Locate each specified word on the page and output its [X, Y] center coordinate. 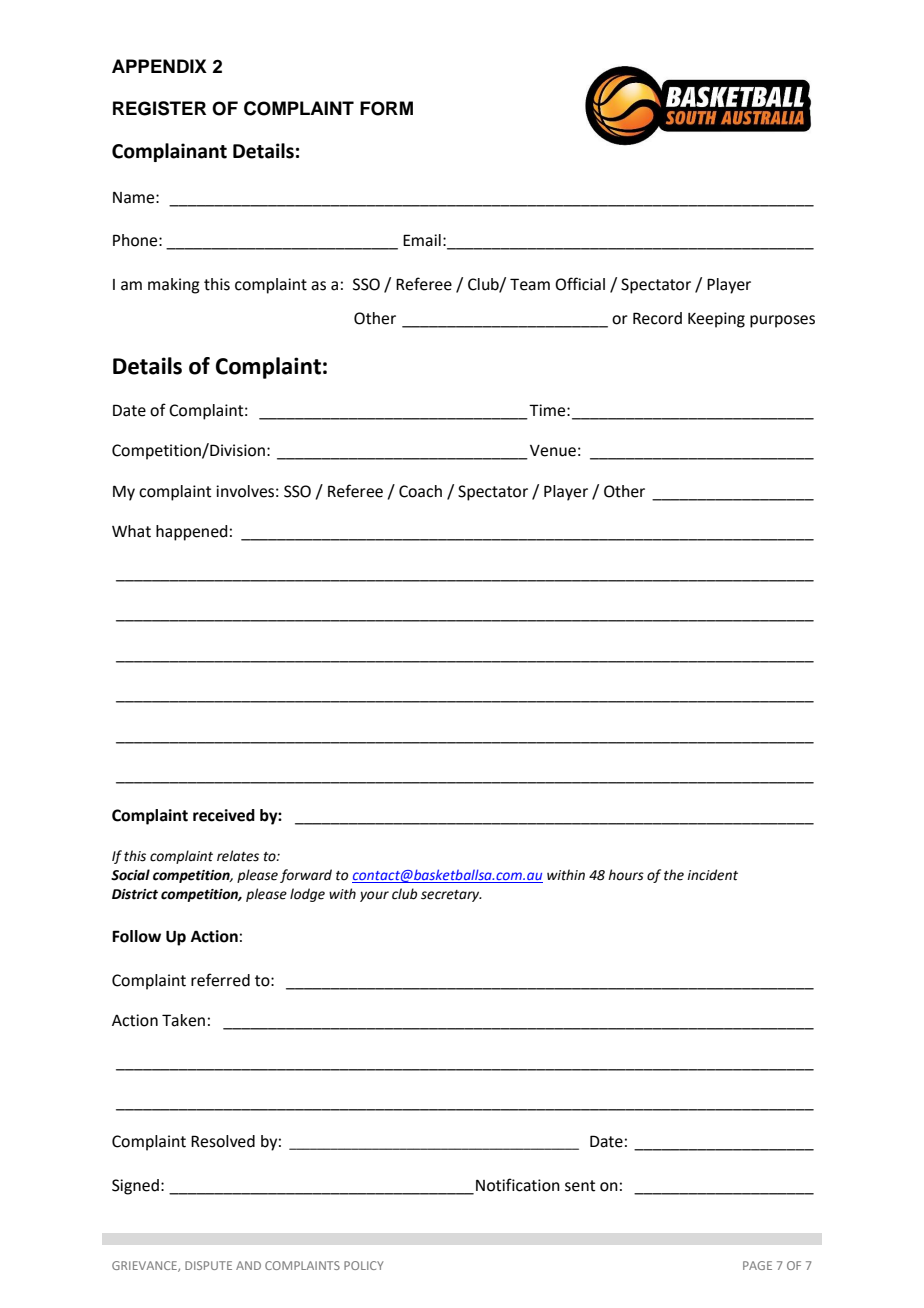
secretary [451, 896]
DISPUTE [208, 1265]
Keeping [716, 320]
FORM [386, 108]
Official [580, 284]
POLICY [364, 1265]
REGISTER [159, 108]
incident [712, 875]
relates [238, 856]
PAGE [757, 1265]
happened [191, 533]
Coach [420, 491]
